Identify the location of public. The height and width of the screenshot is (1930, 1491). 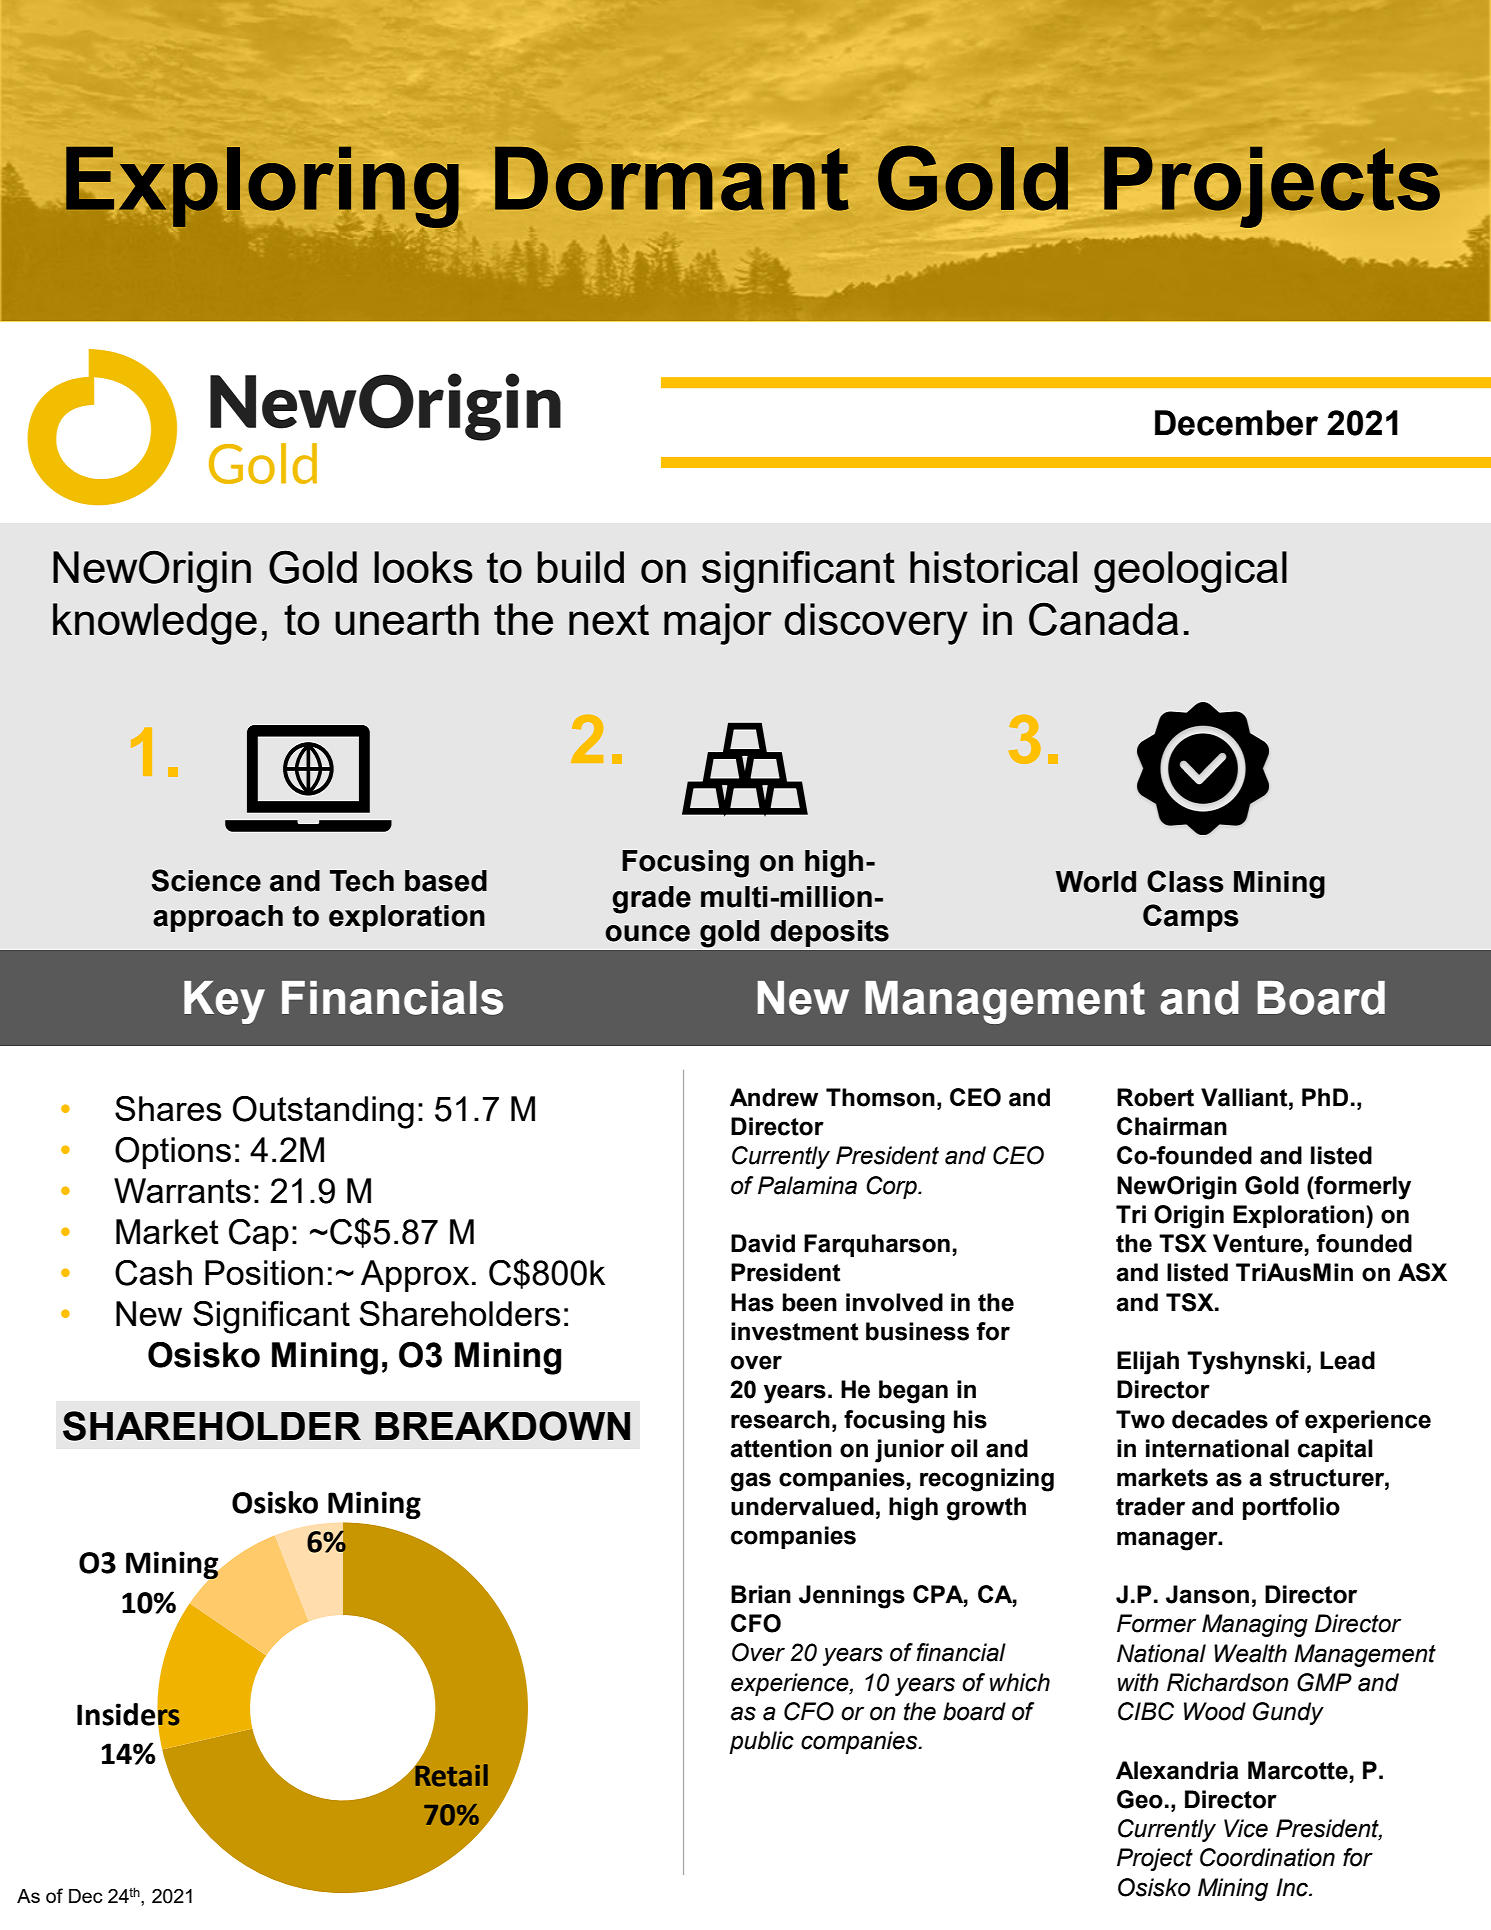
(761, 1742).
